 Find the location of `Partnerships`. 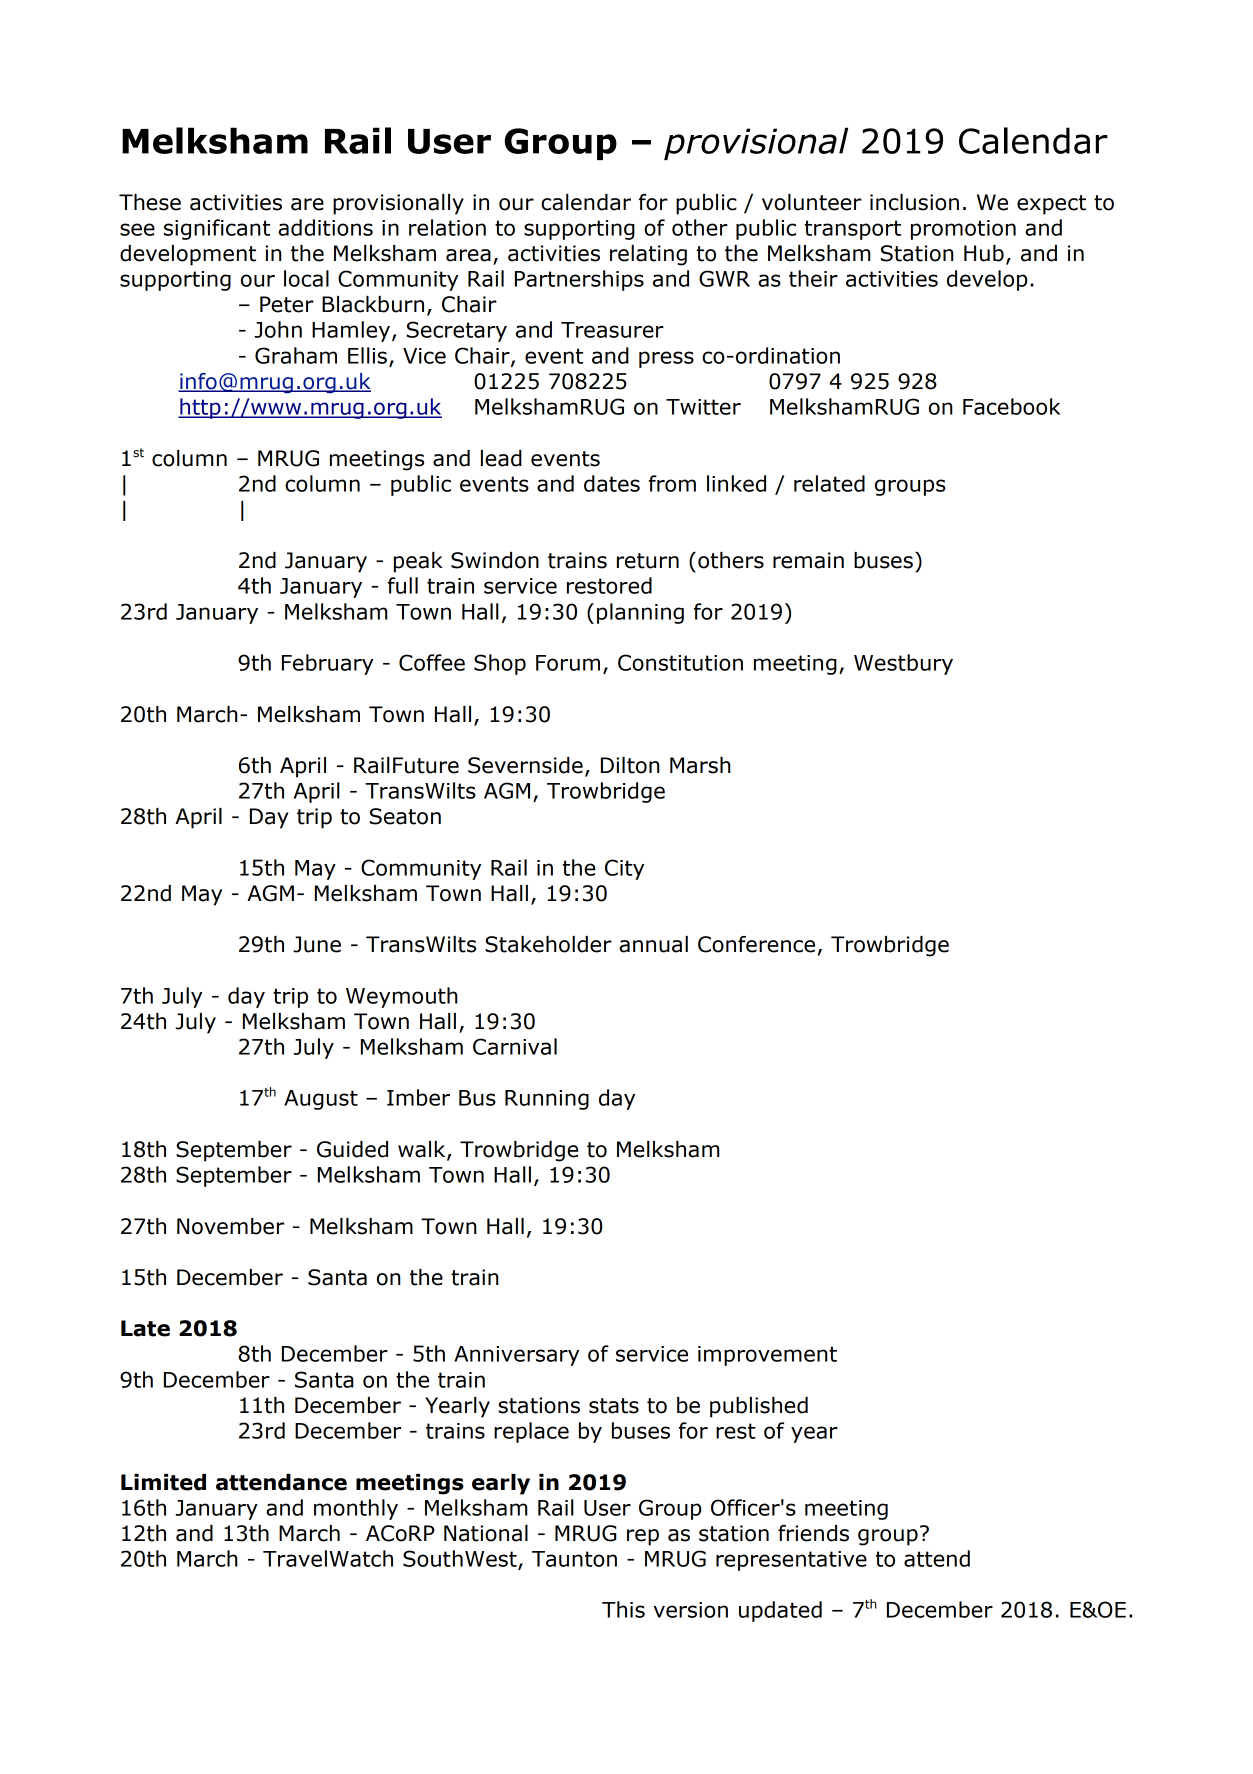

Partnerships is located at coordinates (579, 280).
